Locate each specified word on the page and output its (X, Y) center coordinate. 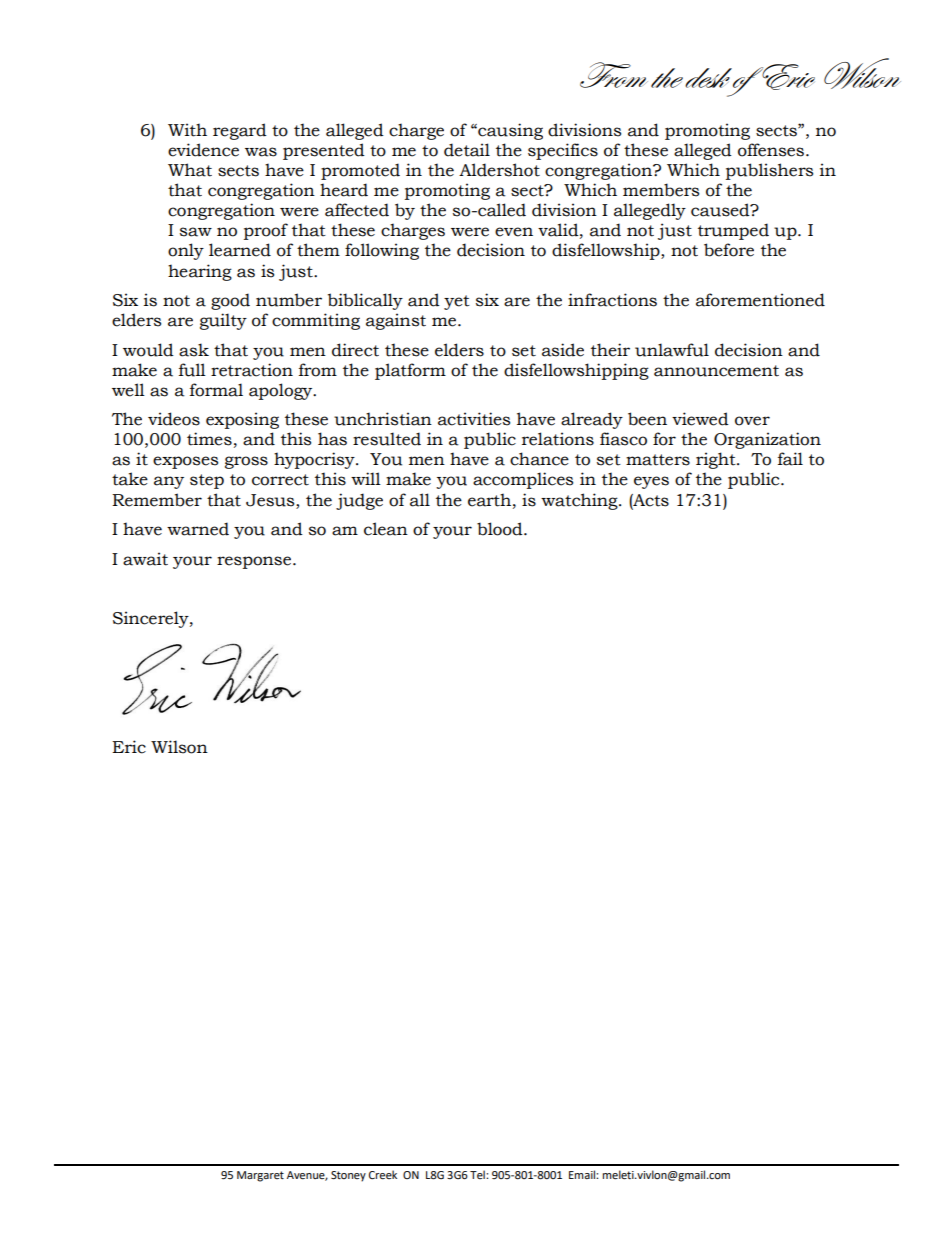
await (145, 559)
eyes (651, 482)
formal (216, 390)
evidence (203, 150)
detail (467, 150)
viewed (700, 419)
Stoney (348, 1176)
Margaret (260, 1176)
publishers (769, 171)
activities (474, 419)
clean (386, 529)
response (255, 562)
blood (501, 529)
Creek (383, 1175)
